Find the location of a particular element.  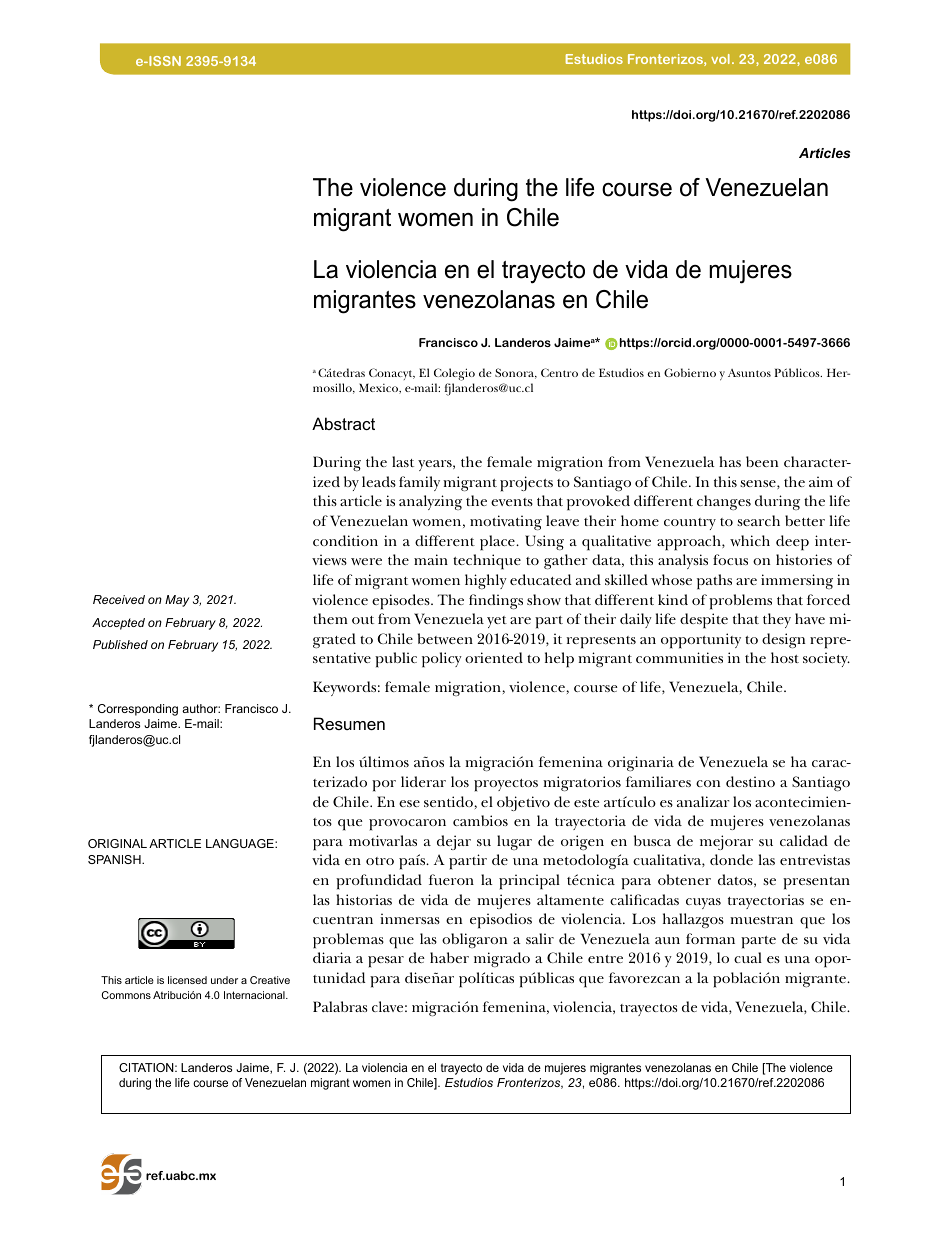

vol is located at coordinates (720, 59).
